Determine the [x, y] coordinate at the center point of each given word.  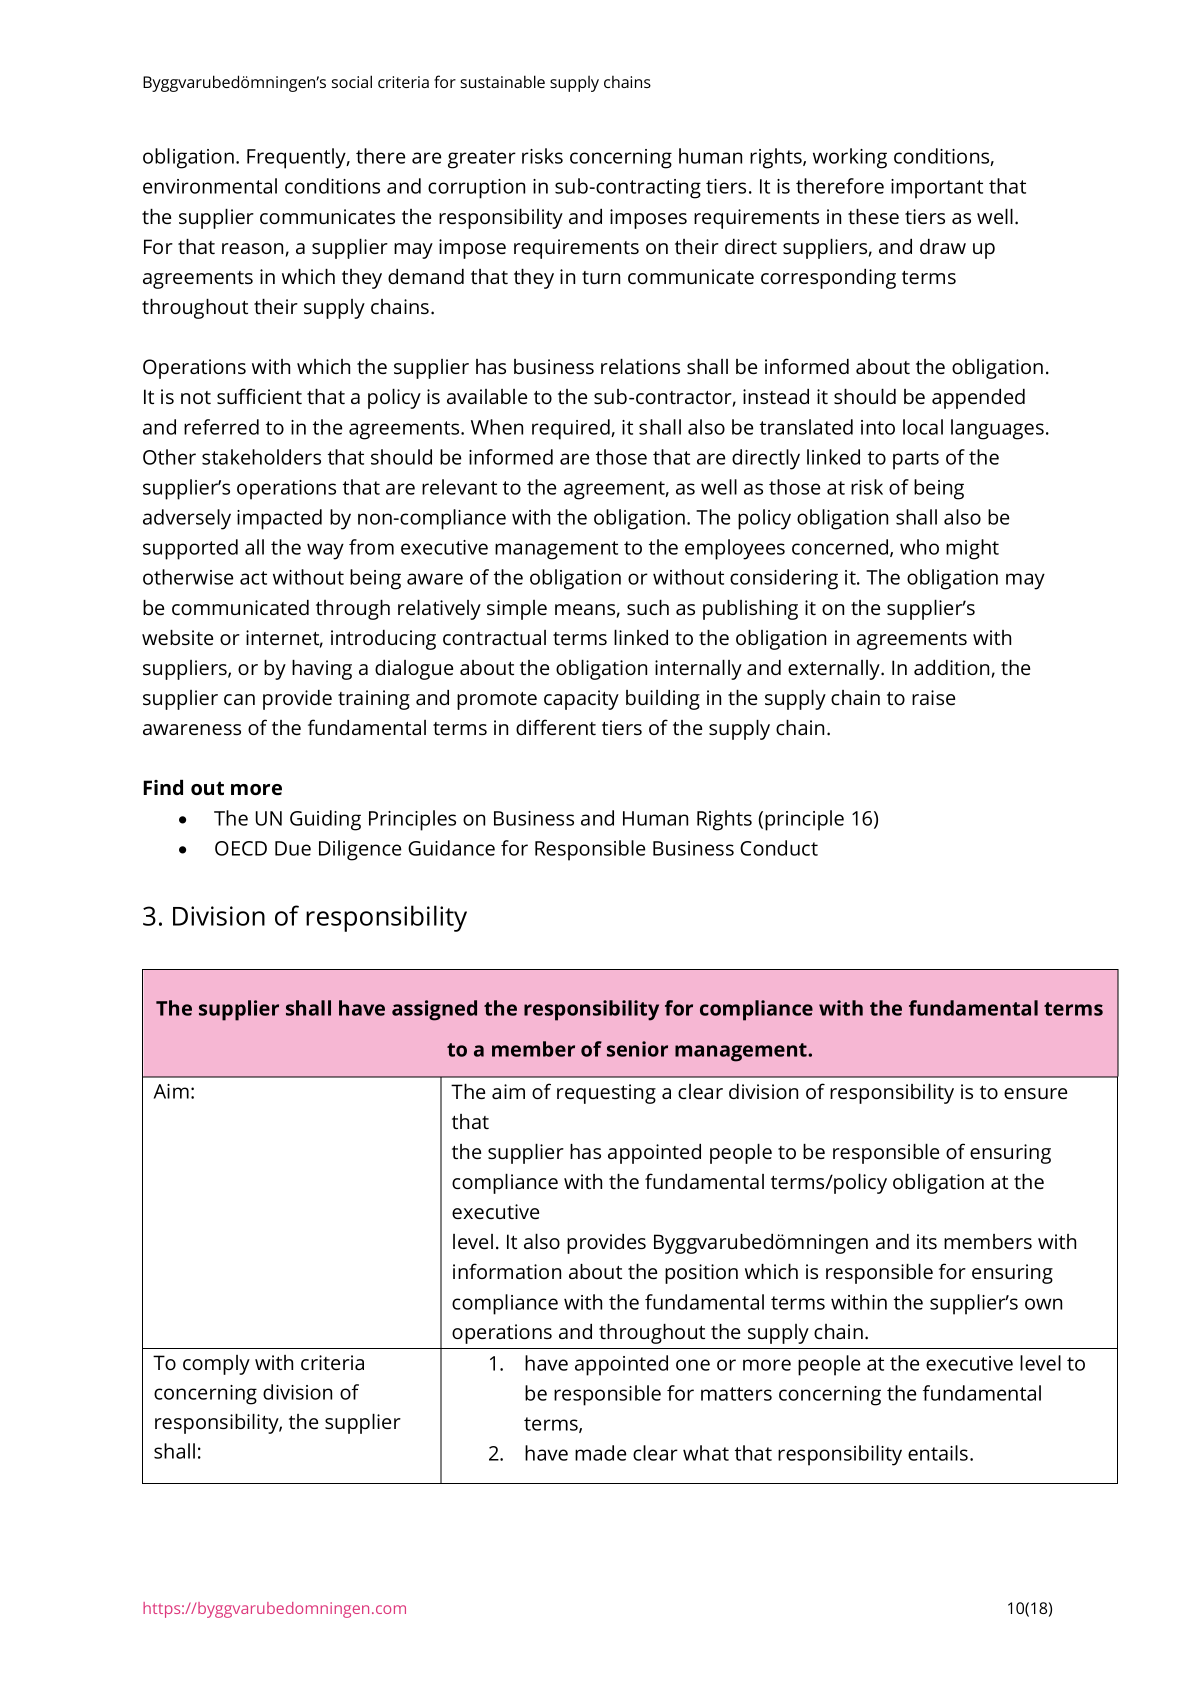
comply [216, 1365]
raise [933, 697]
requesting [606, 1094]
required [572, 429]
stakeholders [261, 457]
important [937, 189]
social [352, 81]
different [556, 727]
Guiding [325, 820]
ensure [1035, 1093]
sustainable [502, 81]
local [923, 427]
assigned [434, 1010]
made [600, 1453]
